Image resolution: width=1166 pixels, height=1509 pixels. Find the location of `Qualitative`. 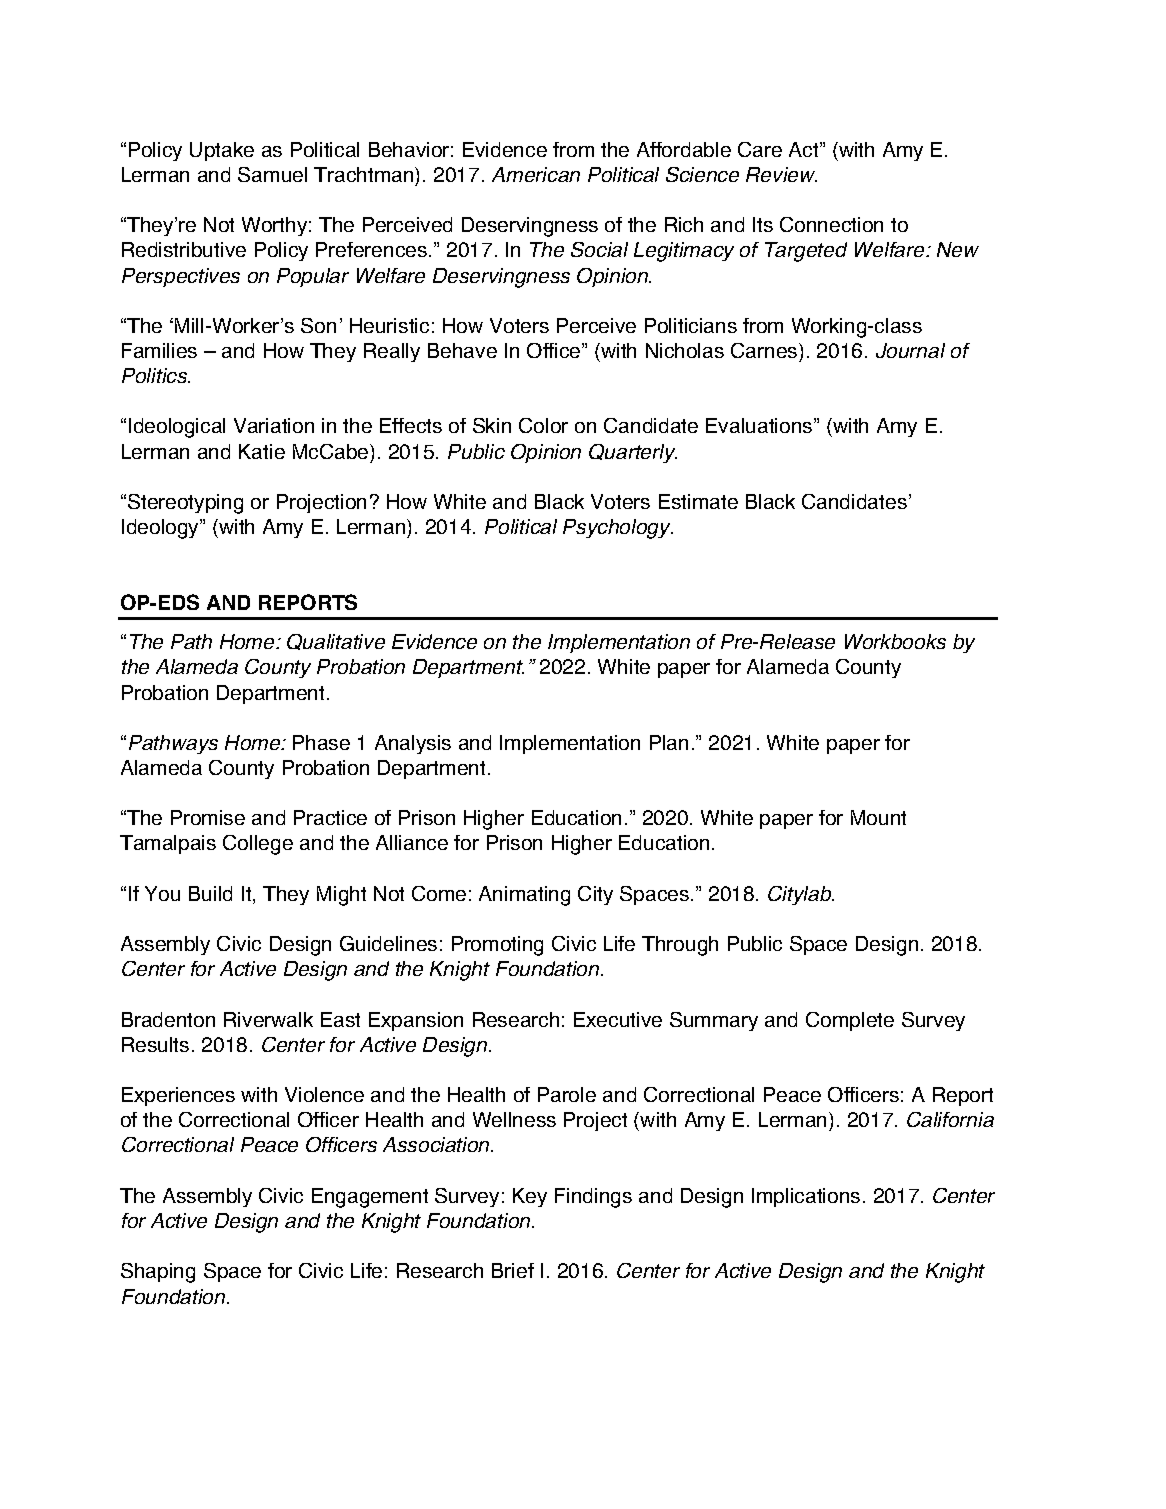

Qualitative is located at coordinates (336, 642).
